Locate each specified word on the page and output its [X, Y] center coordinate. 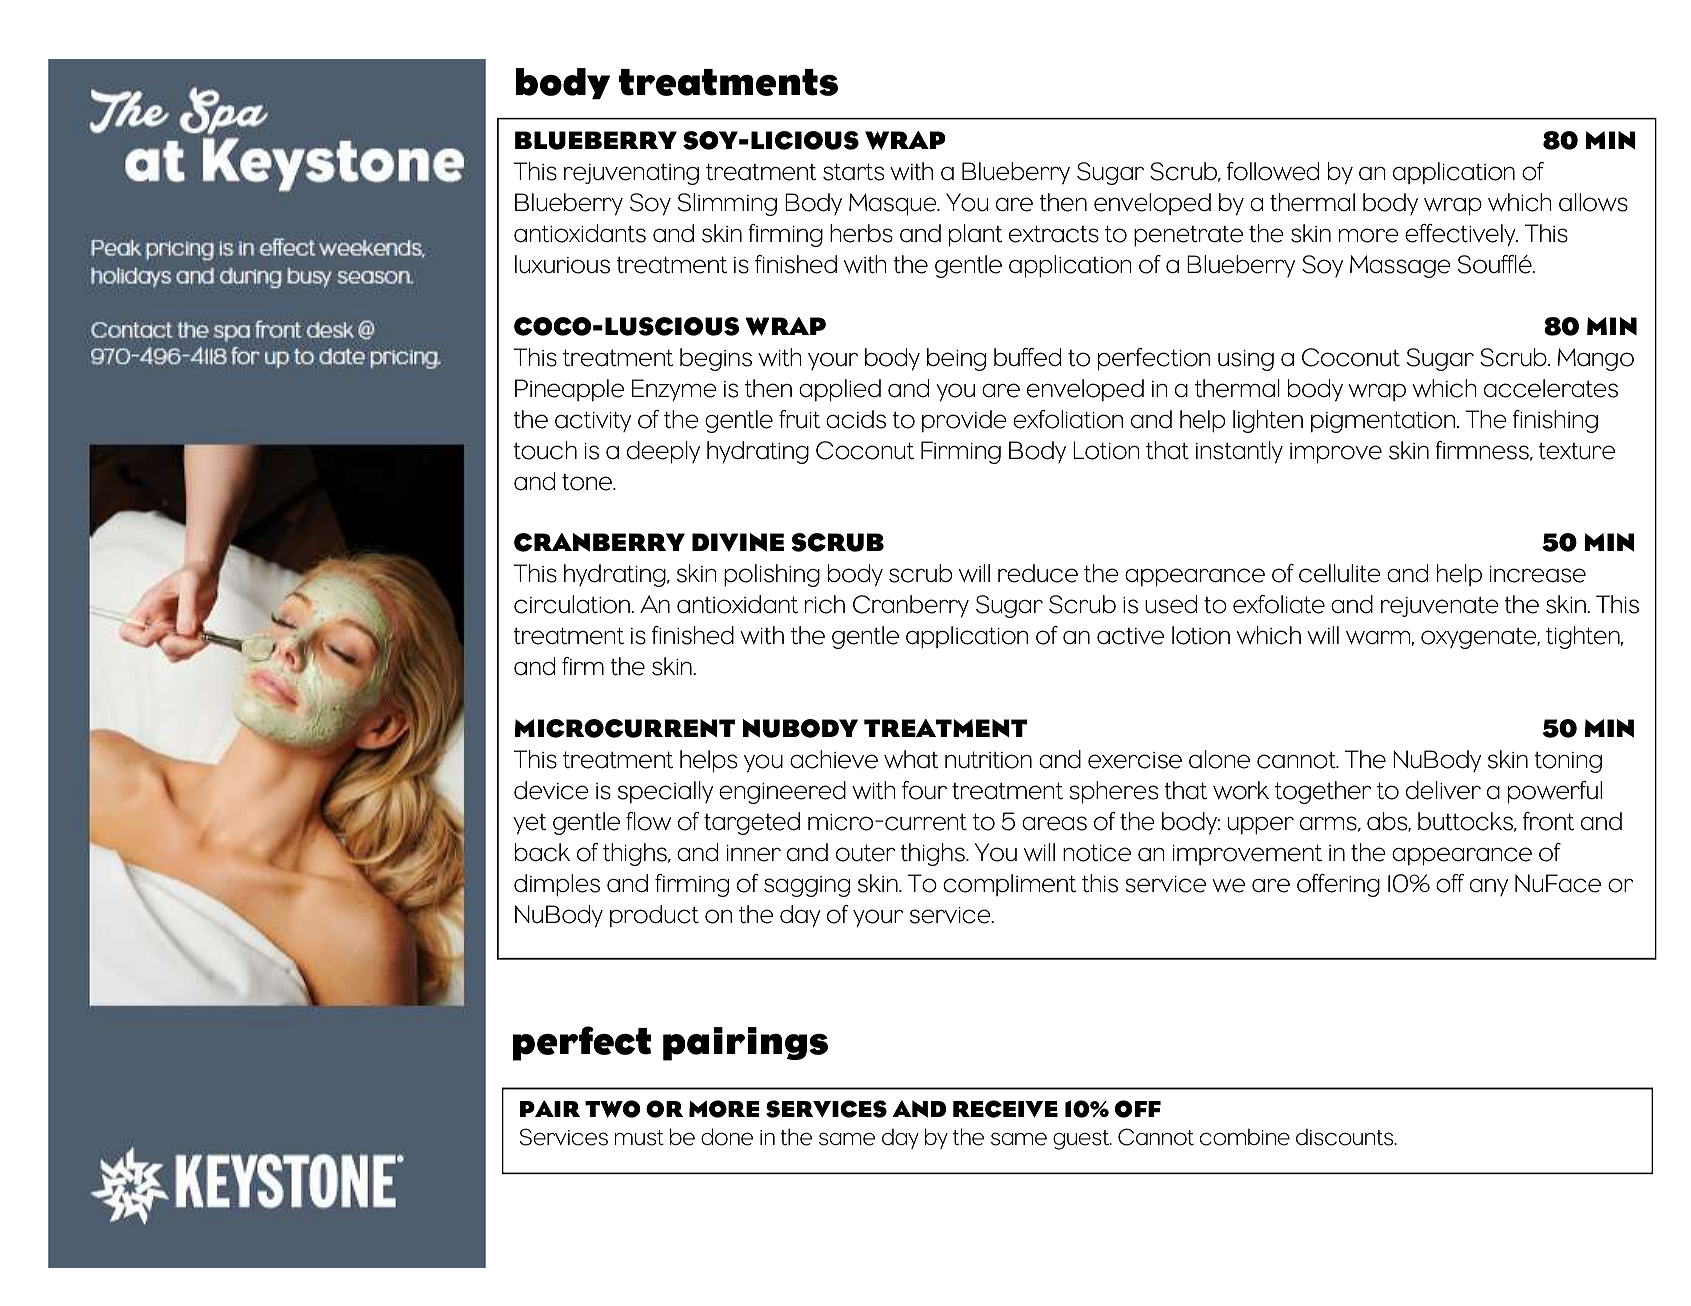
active [1130, 636]
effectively [1461, 235]
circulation [573, 604]
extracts [1054, 234]
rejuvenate [1440, 606]
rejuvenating [631, 174]
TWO [612, 1109]
